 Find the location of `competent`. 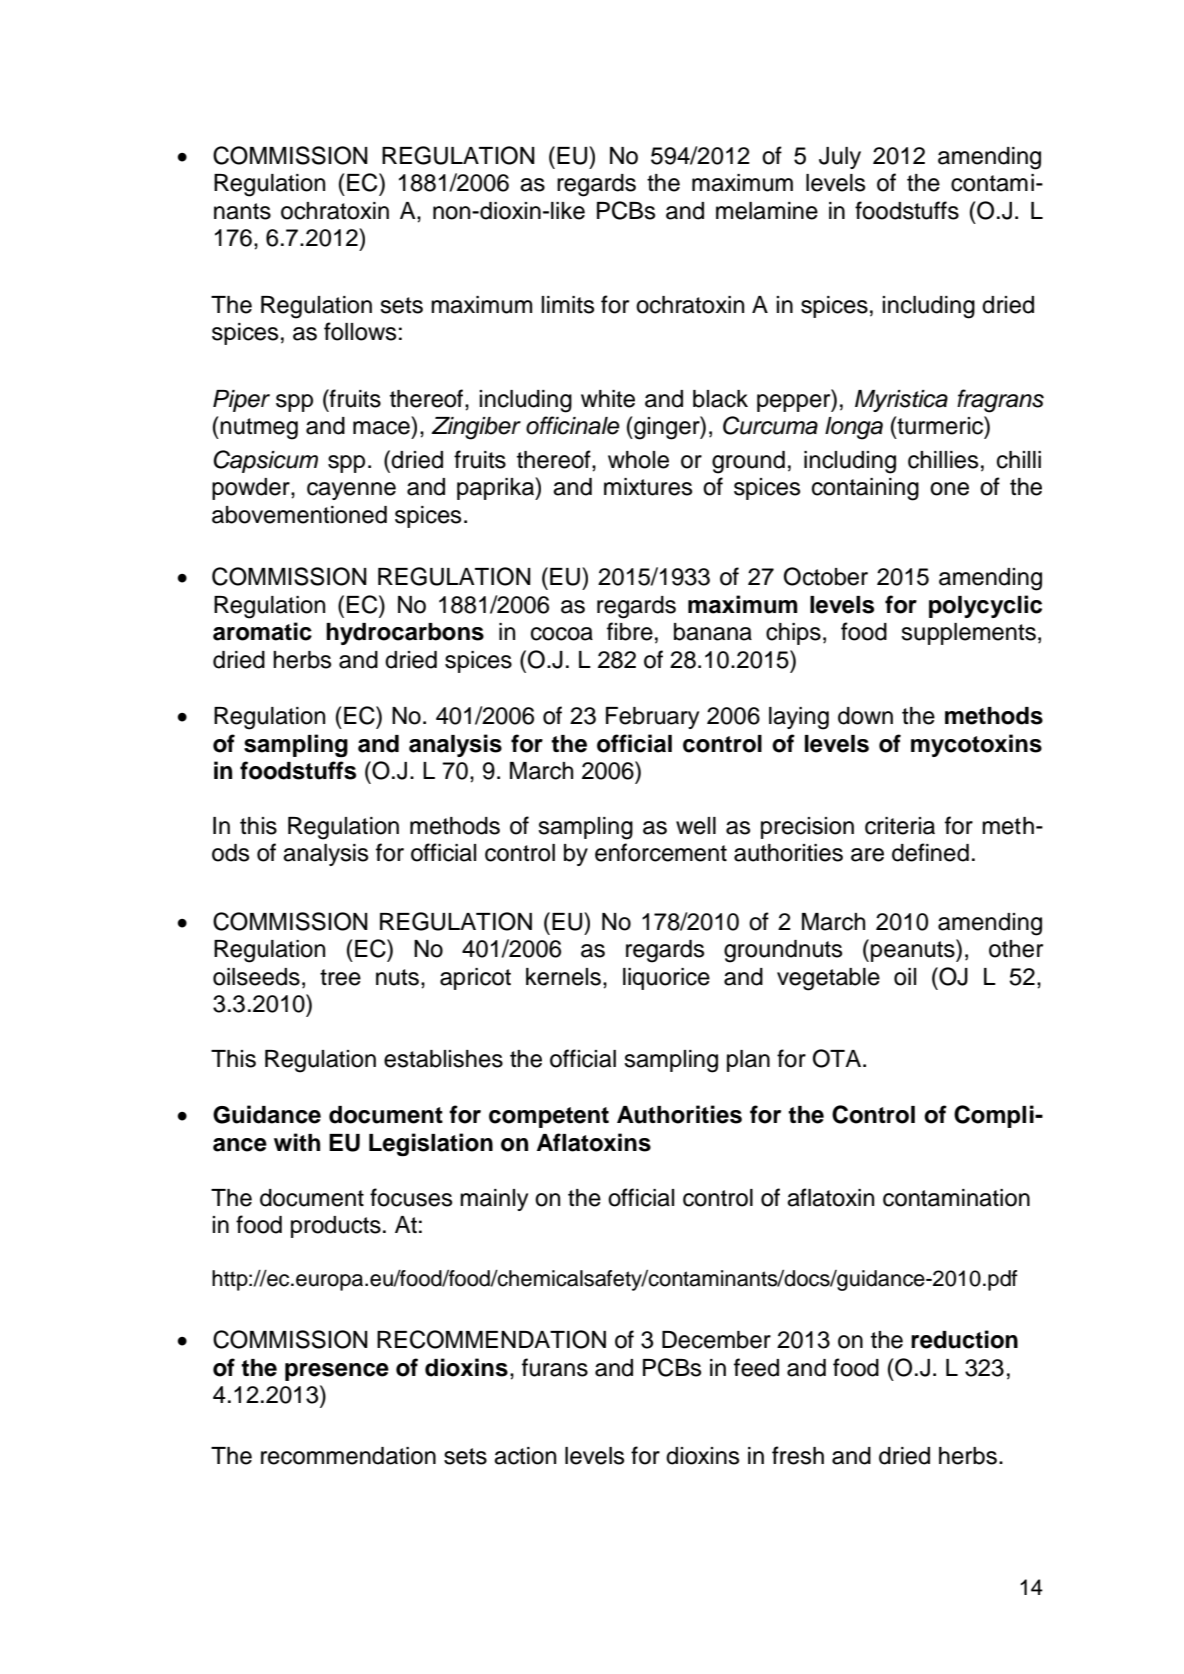

competent is located at coordinates (549, 1117).
